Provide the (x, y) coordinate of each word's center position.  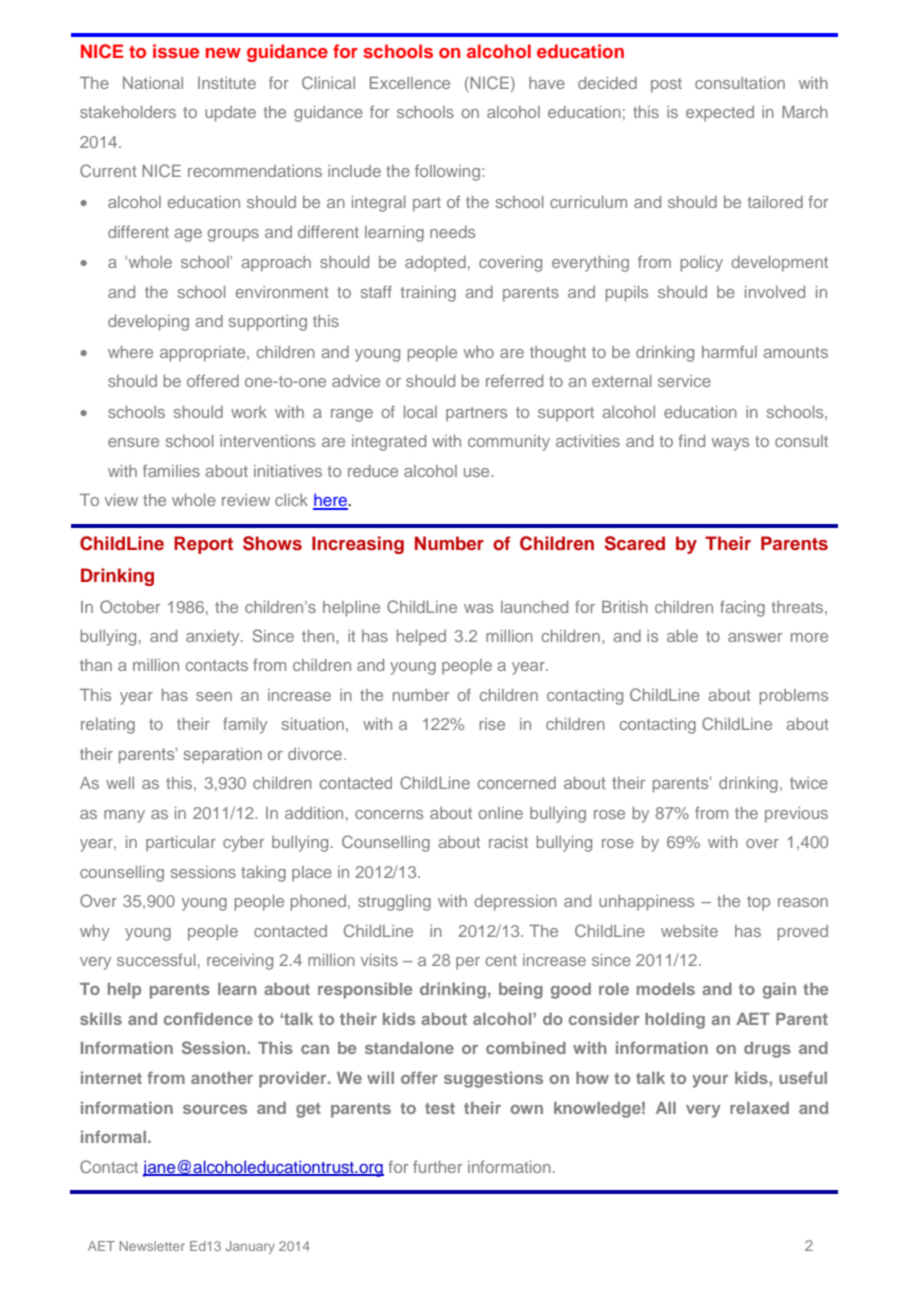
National (153, 83)
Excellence (410, 83)
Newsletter (152, 1246)
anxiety (214, 638)
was (478, 608)
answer (755, 637)
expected (720, 114)
